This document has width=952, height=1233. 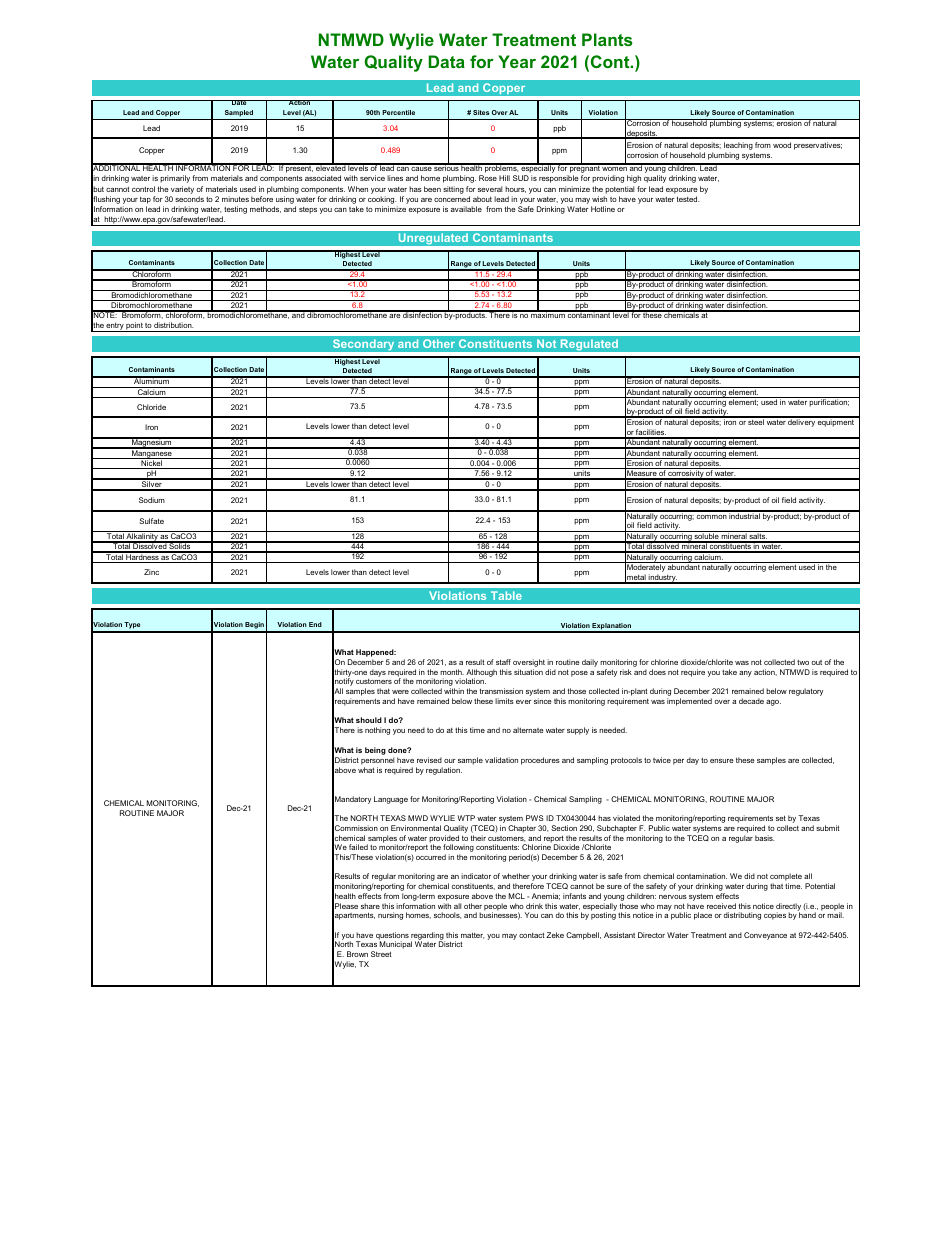 What do you see at coordinates (357, 954) in the document?
I see `Brown` at bounding box center [357, 954].
